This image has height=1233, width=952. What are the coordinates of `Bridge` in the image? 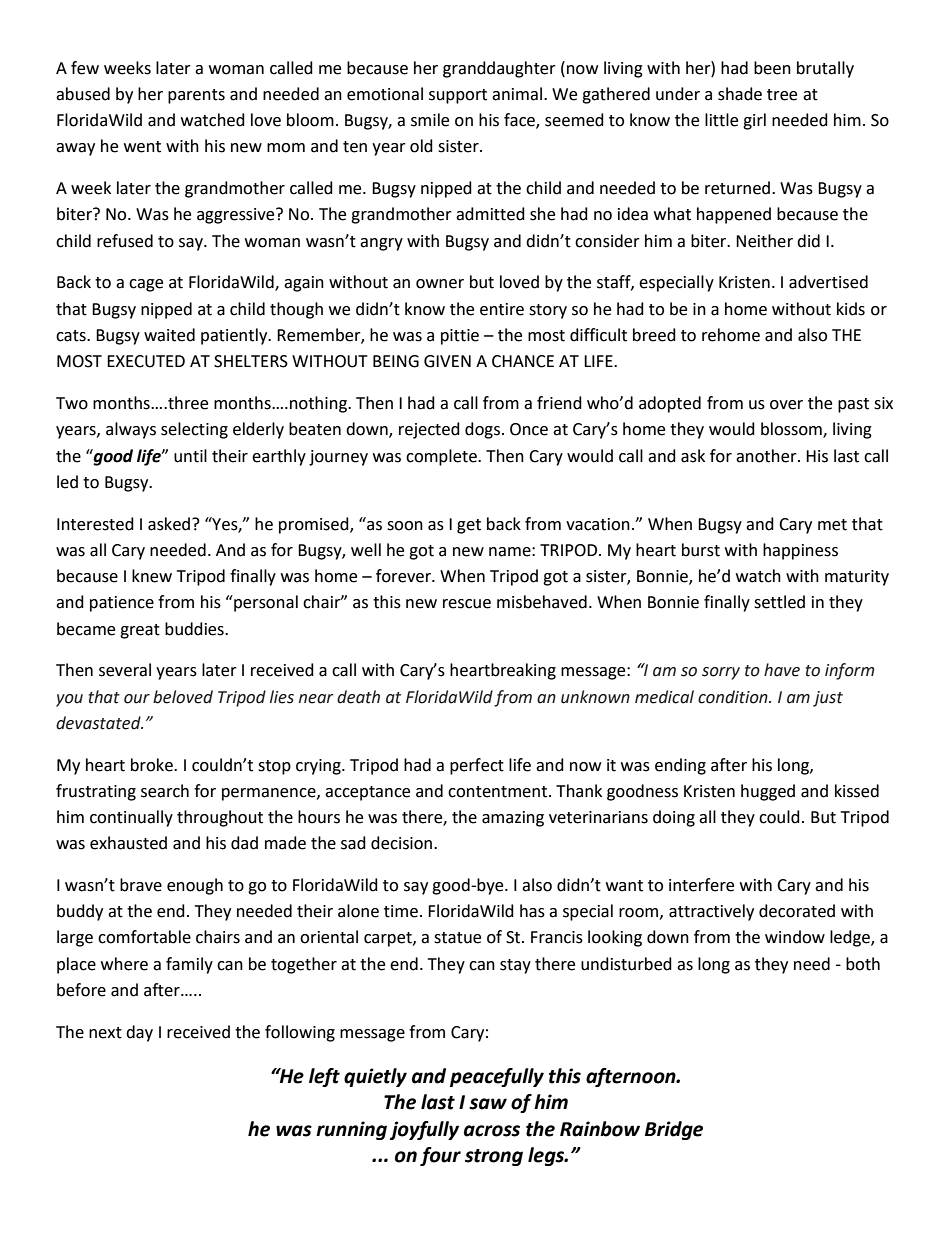 It's located at (674, 1130).
